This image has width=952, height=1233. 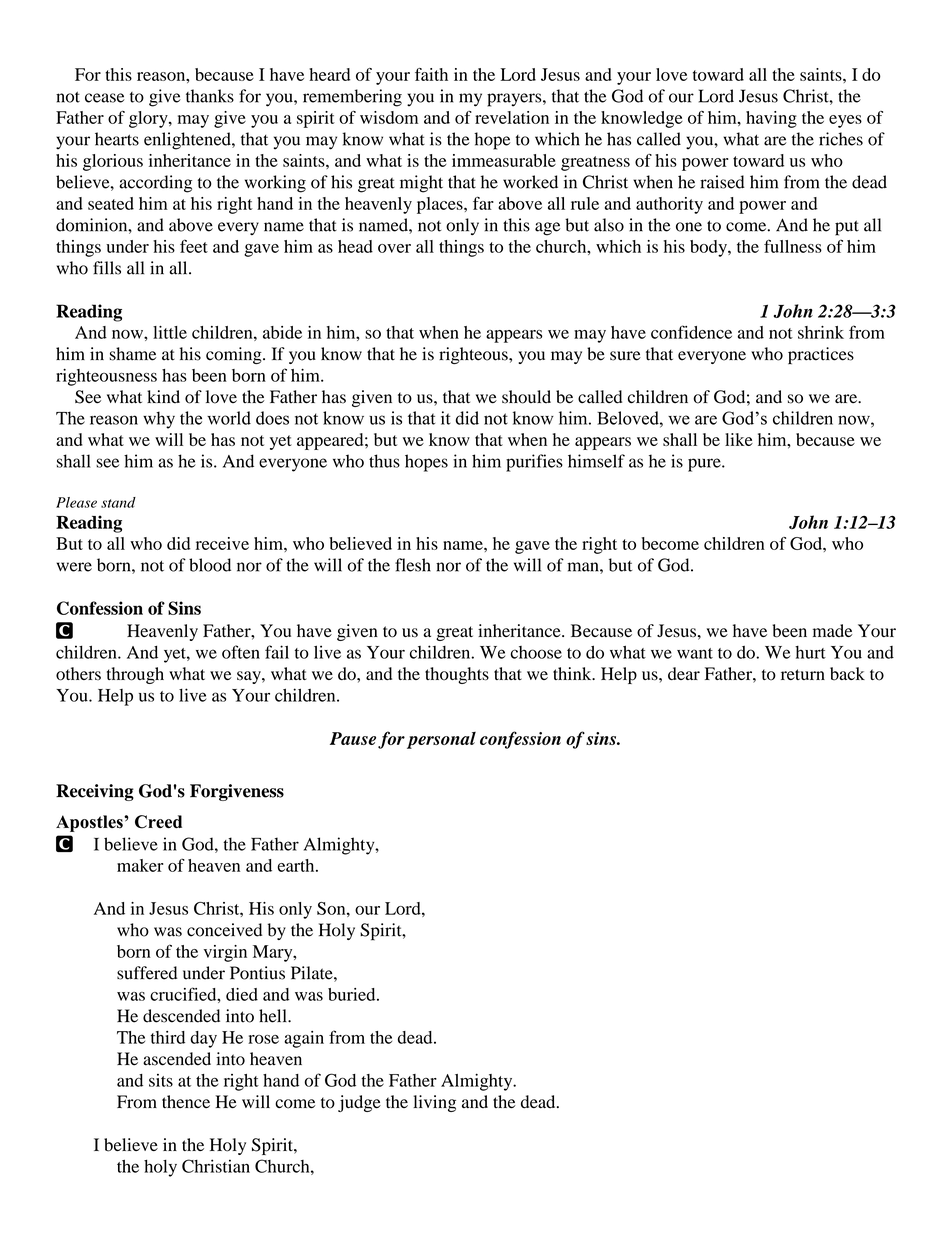 I want to click on glory, so click(x=149, y=119).
